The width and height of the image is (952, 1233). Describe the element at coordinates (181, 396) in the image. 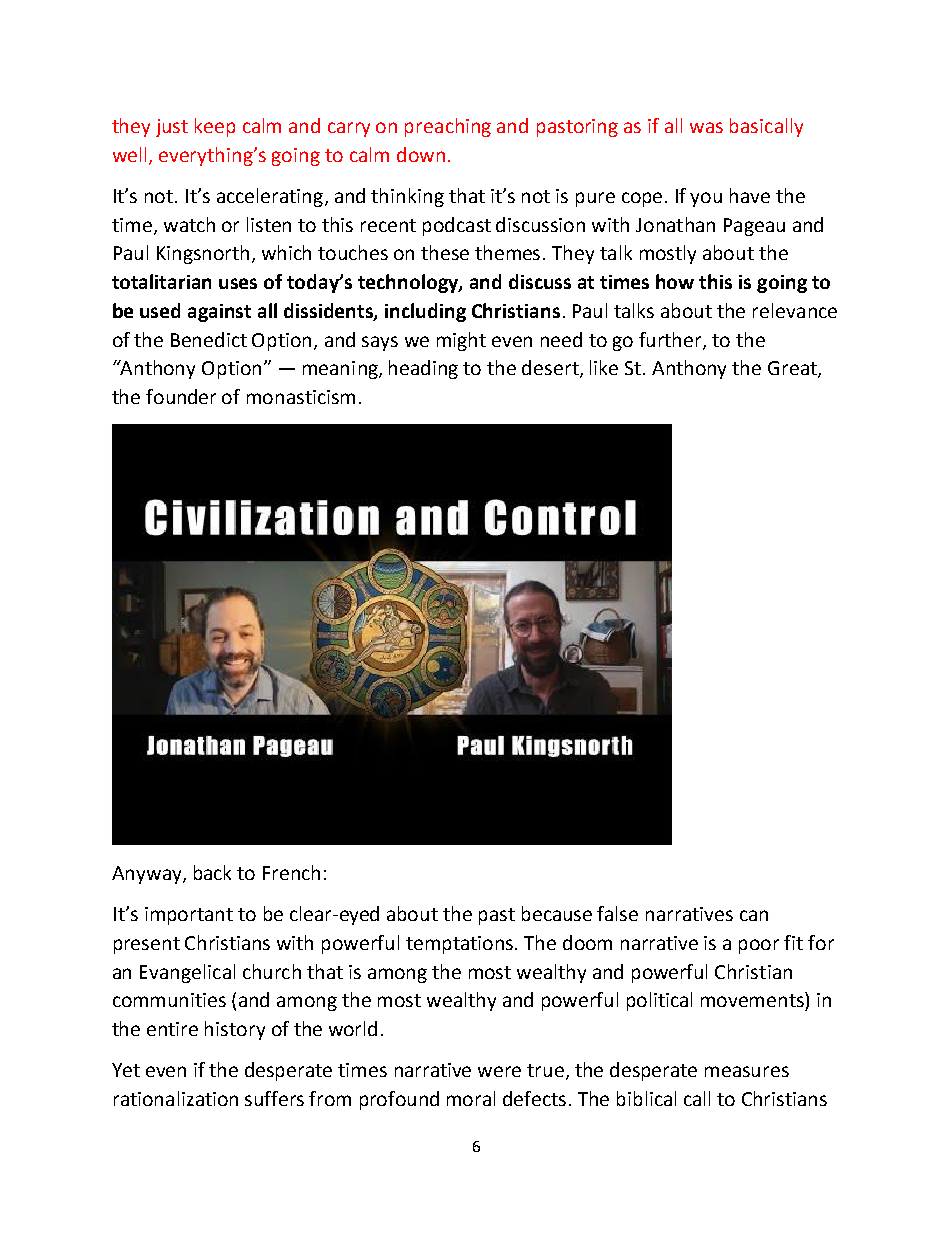

I see `founder` at that location.
